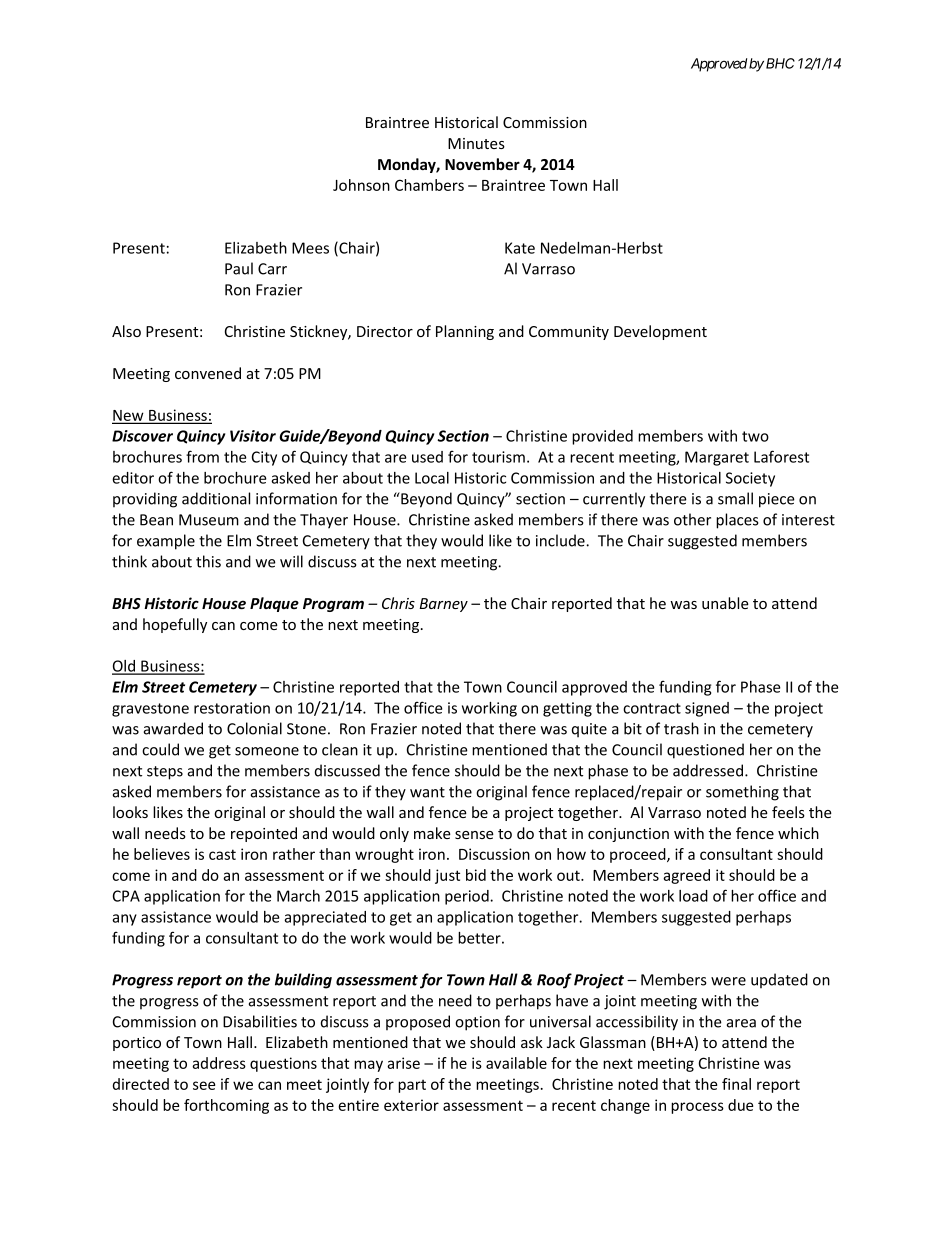  What do you see at coordinates (780, 63) in the screenshot?
I see `BHC` at bounding box center [780, 63].
